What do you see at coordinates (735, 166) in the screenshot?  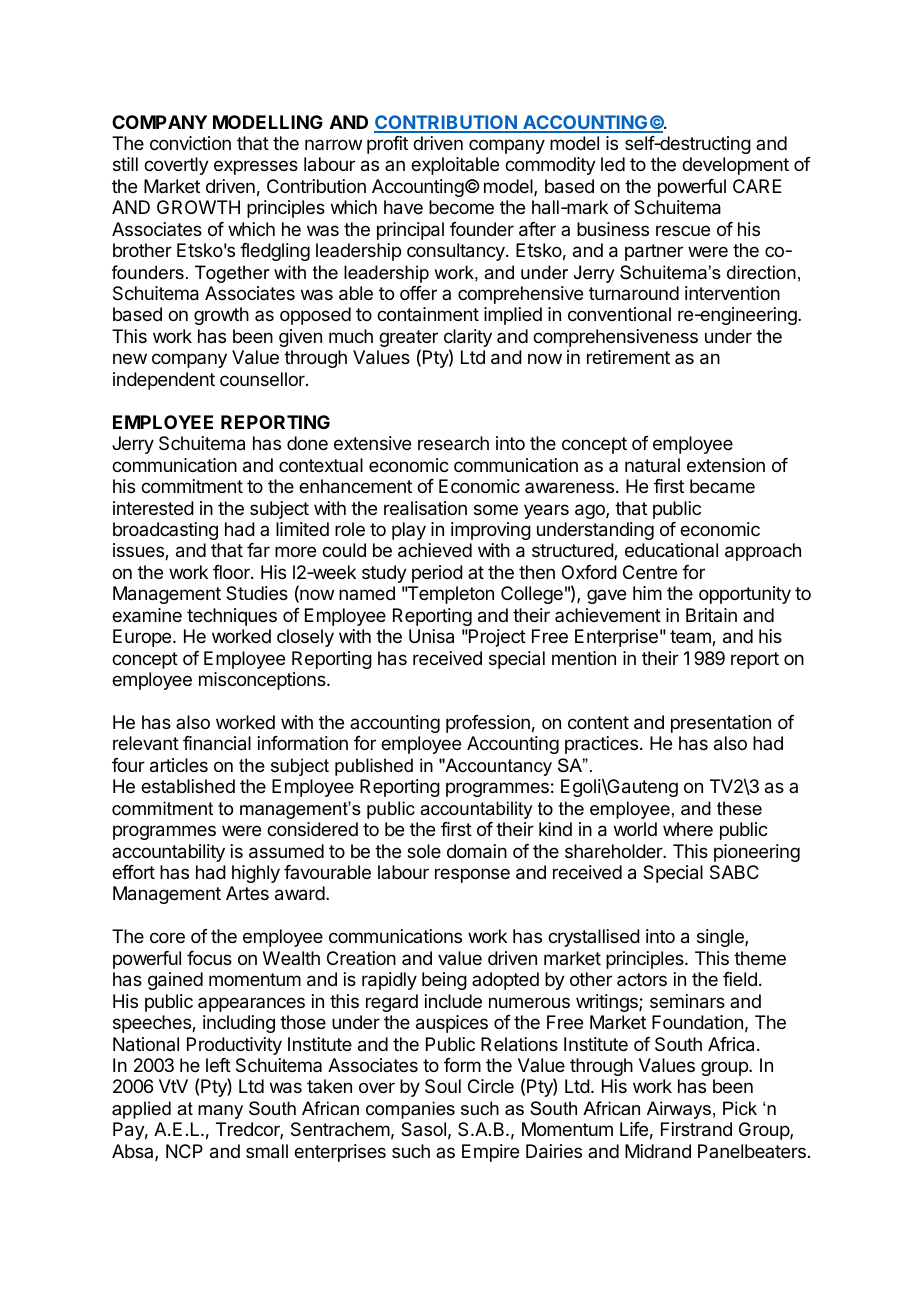 I see `development` at bounding box center [735, 166].
